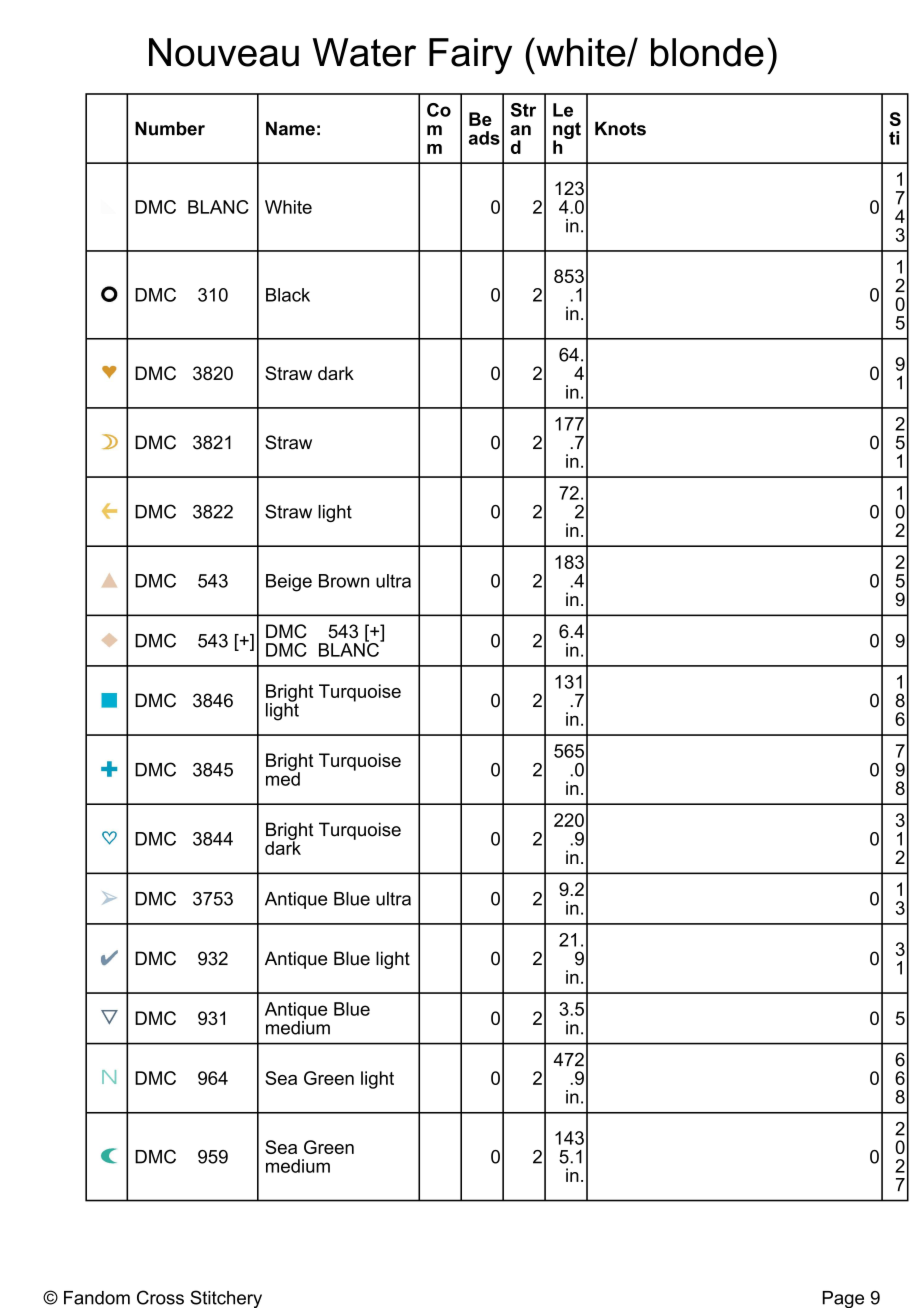 The height and width of the screenshot is (1308, 924). What do you see at coordinates (170, 128) in the screenshot?
I see `Number` at bounding box center [170, 128].
